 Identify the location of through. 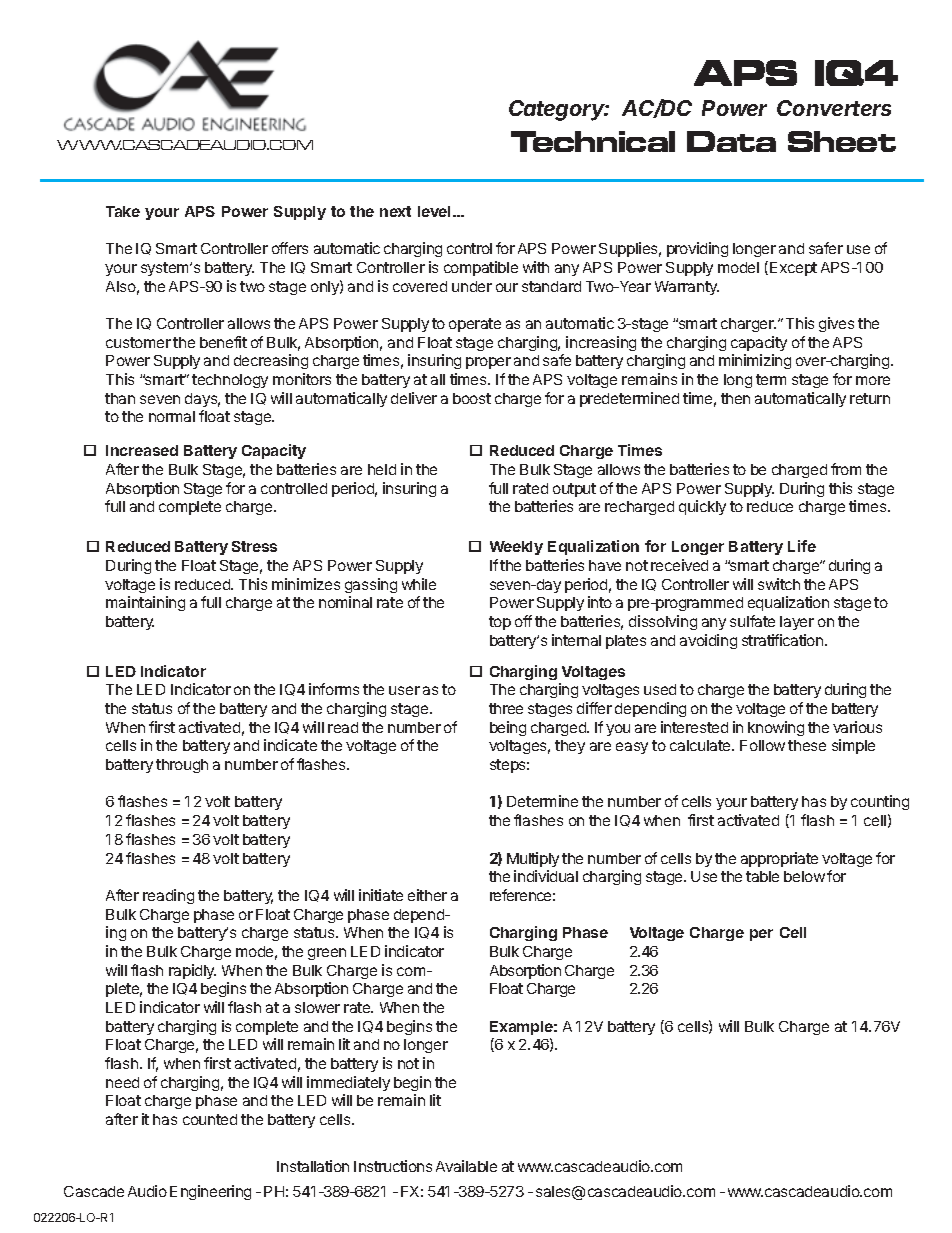
(182, 766).
